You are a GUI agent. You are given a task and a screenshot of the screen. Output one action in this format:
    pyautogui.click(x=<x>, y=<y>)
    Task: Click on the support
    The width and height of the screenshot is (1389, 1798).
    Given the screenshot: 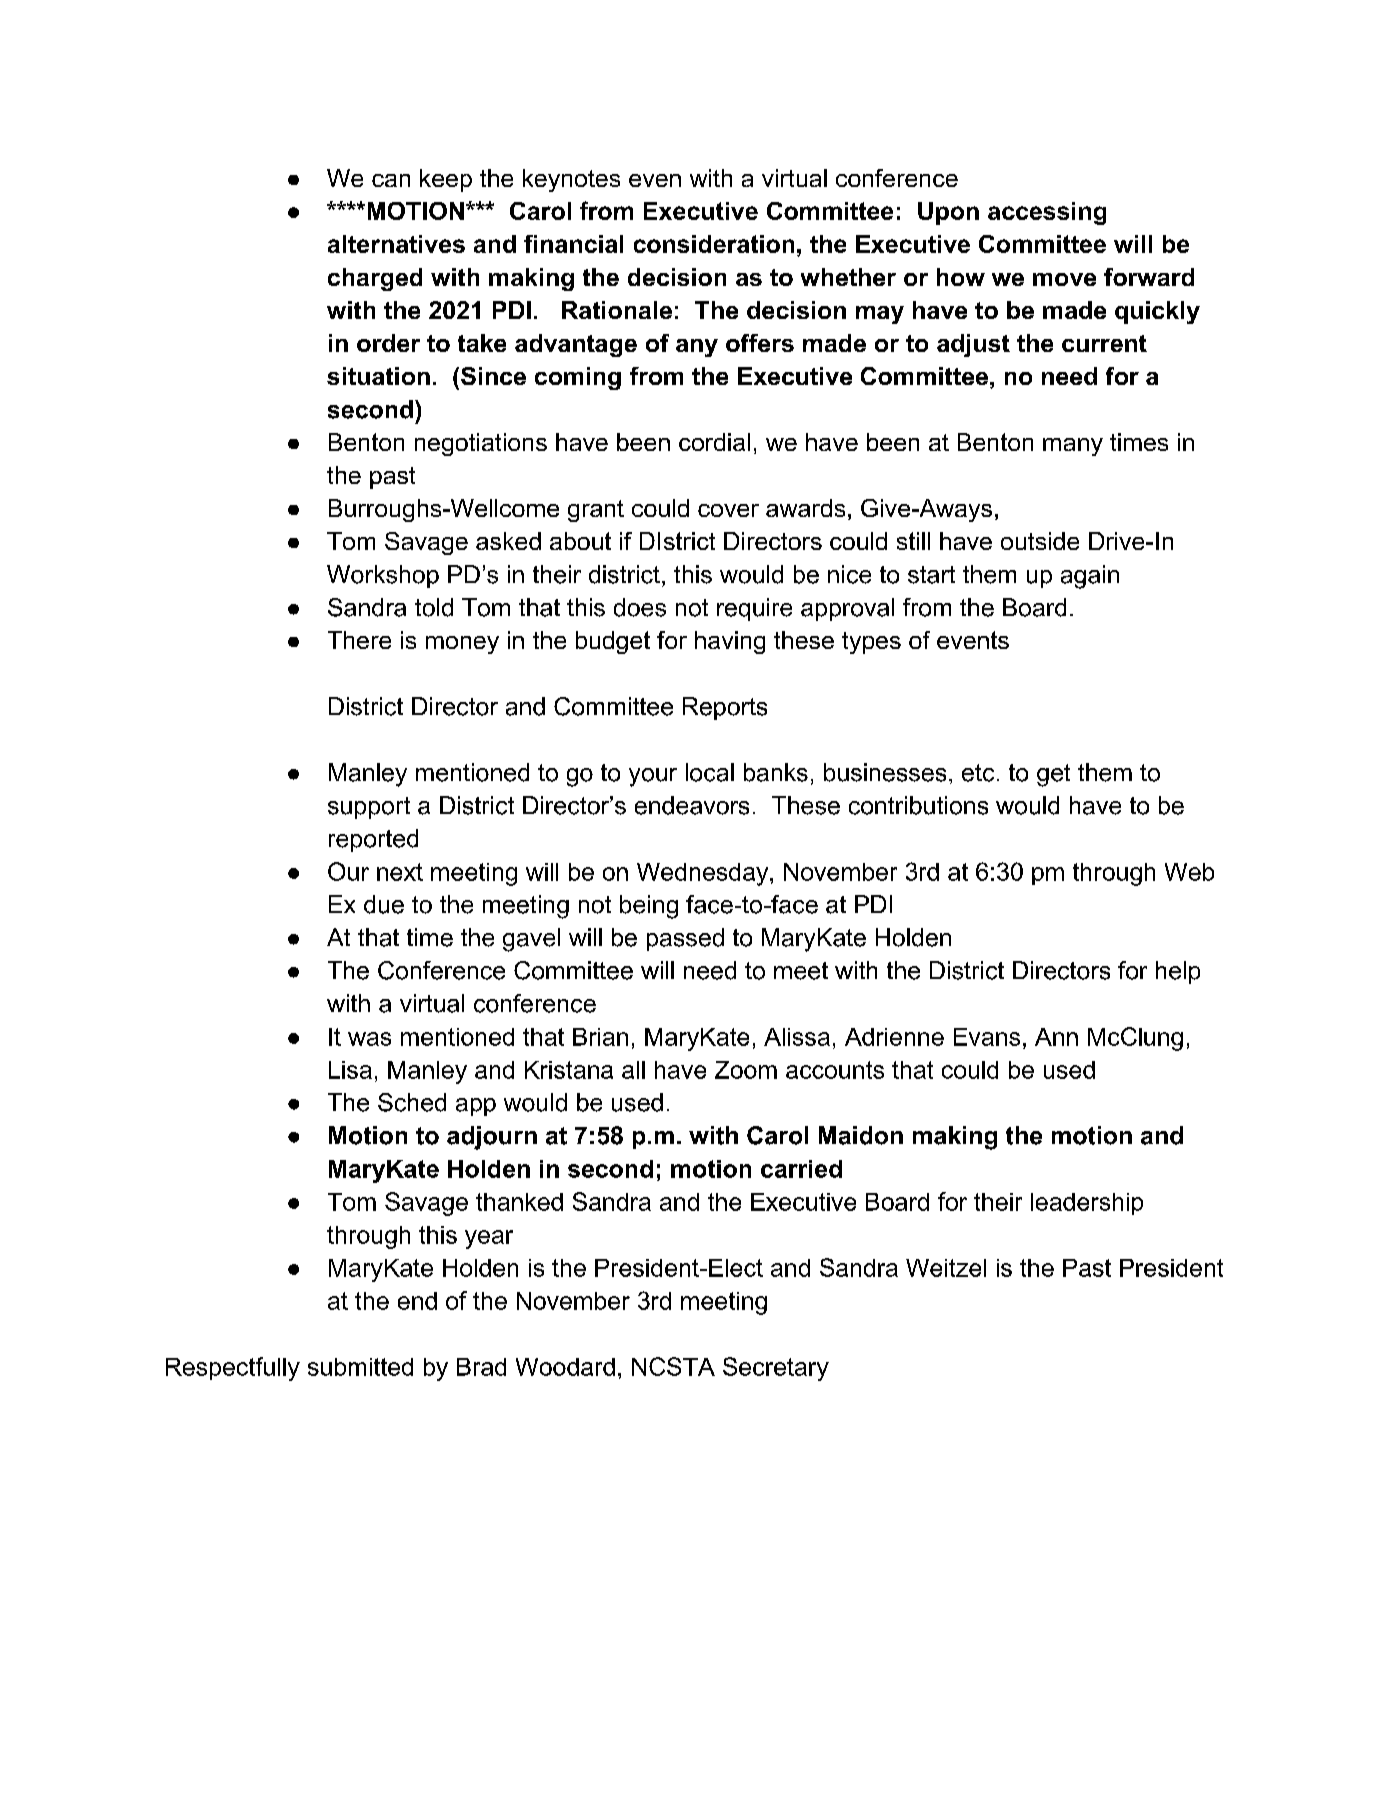 What is the action you would take?
    pyautogui.click(x=369, y=808)
